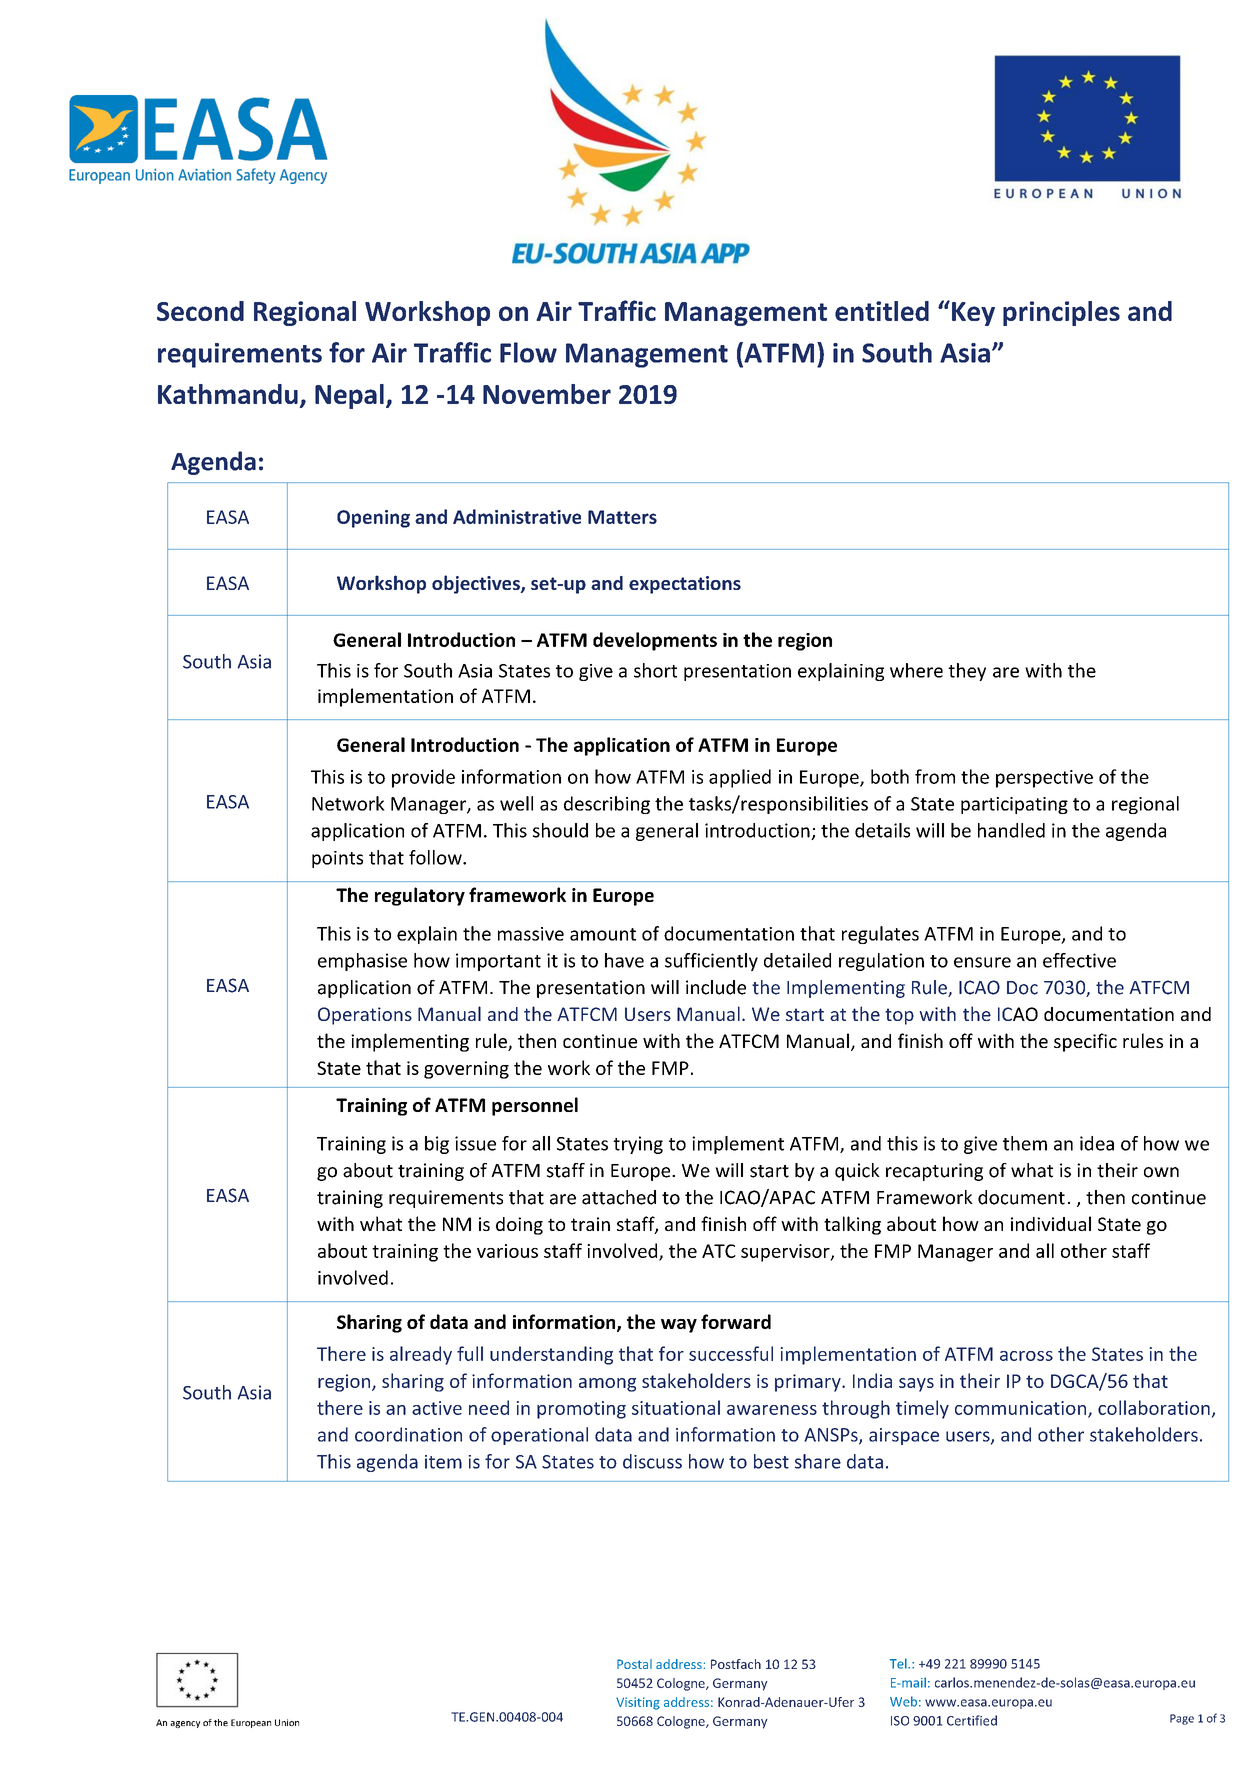  Describe the element at coordinates (421, 1355) in the screenshot. I see `already` at that location.
